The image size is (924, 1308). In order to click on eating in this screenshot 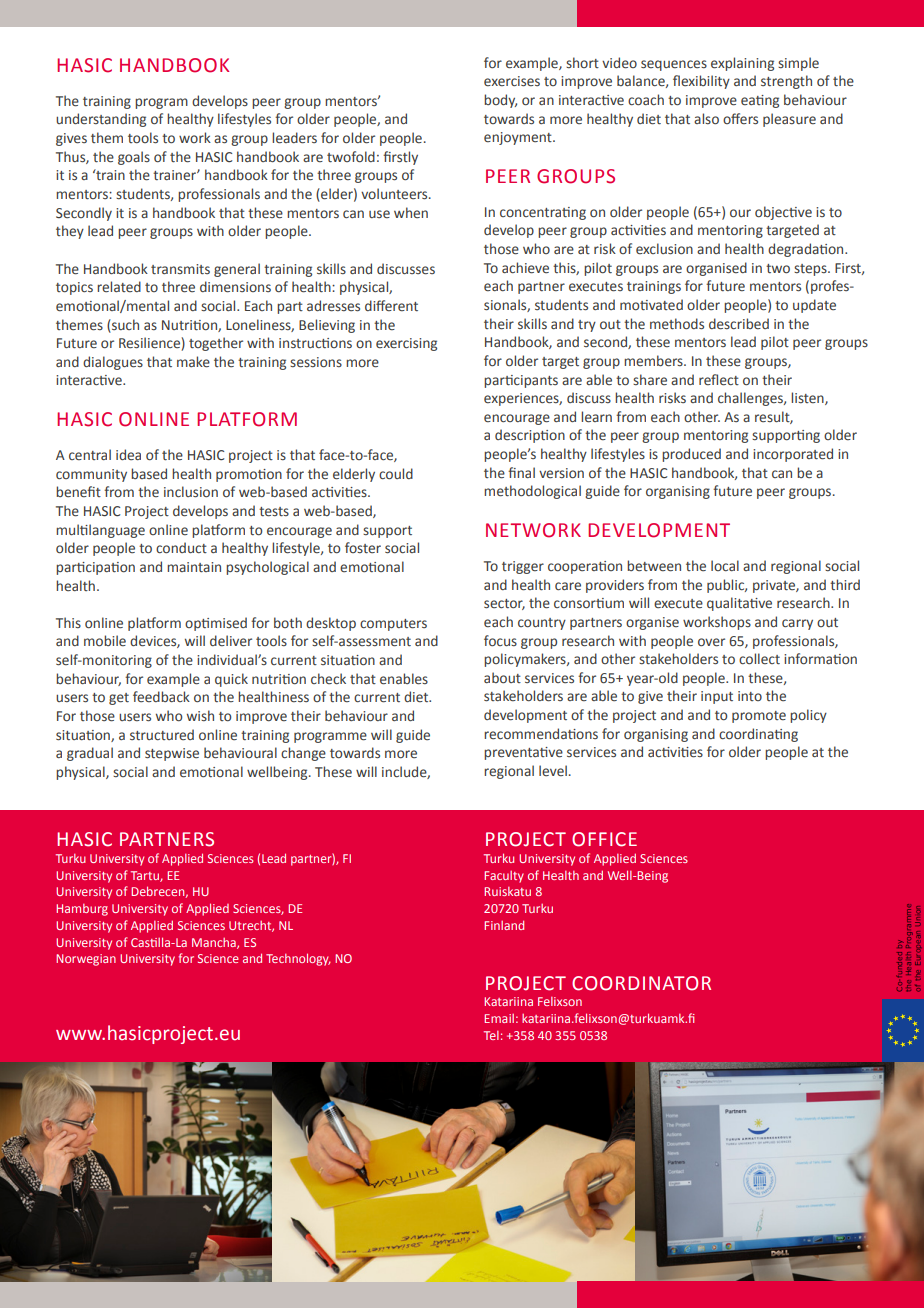, I will do `click(760, 101)`.
